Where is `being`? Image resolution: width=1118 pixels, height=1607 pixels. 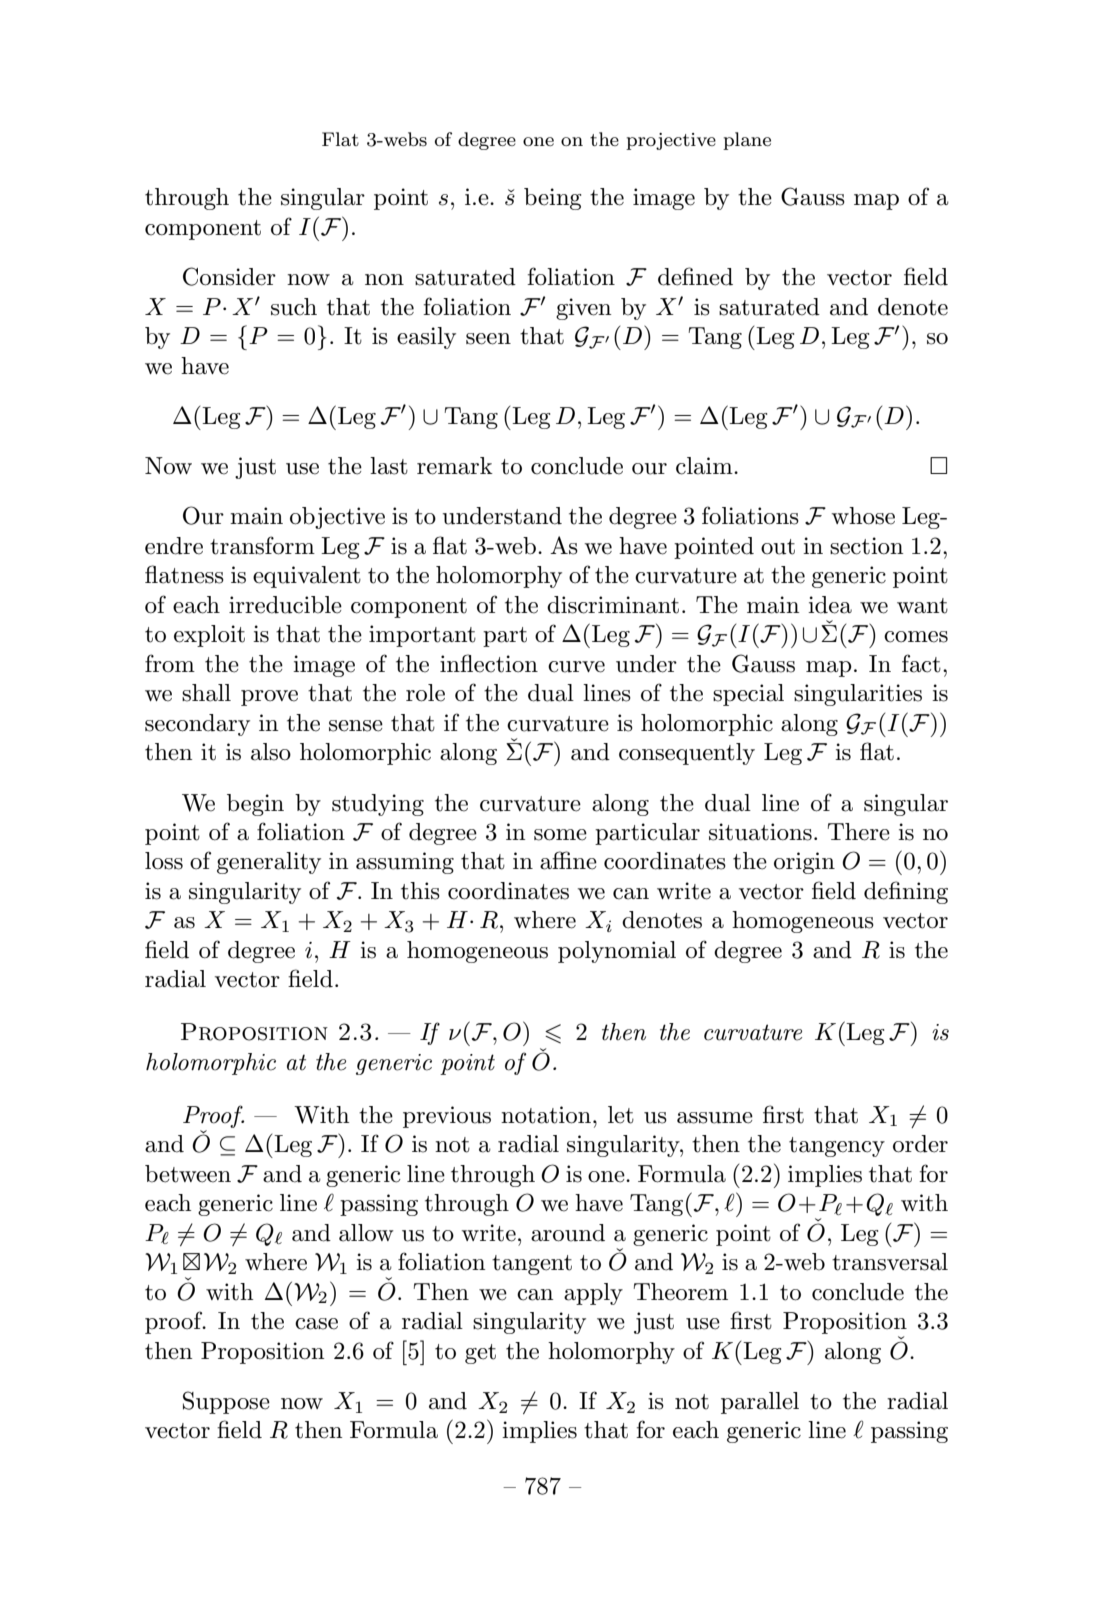
being is located at coordinates (552, 199).
